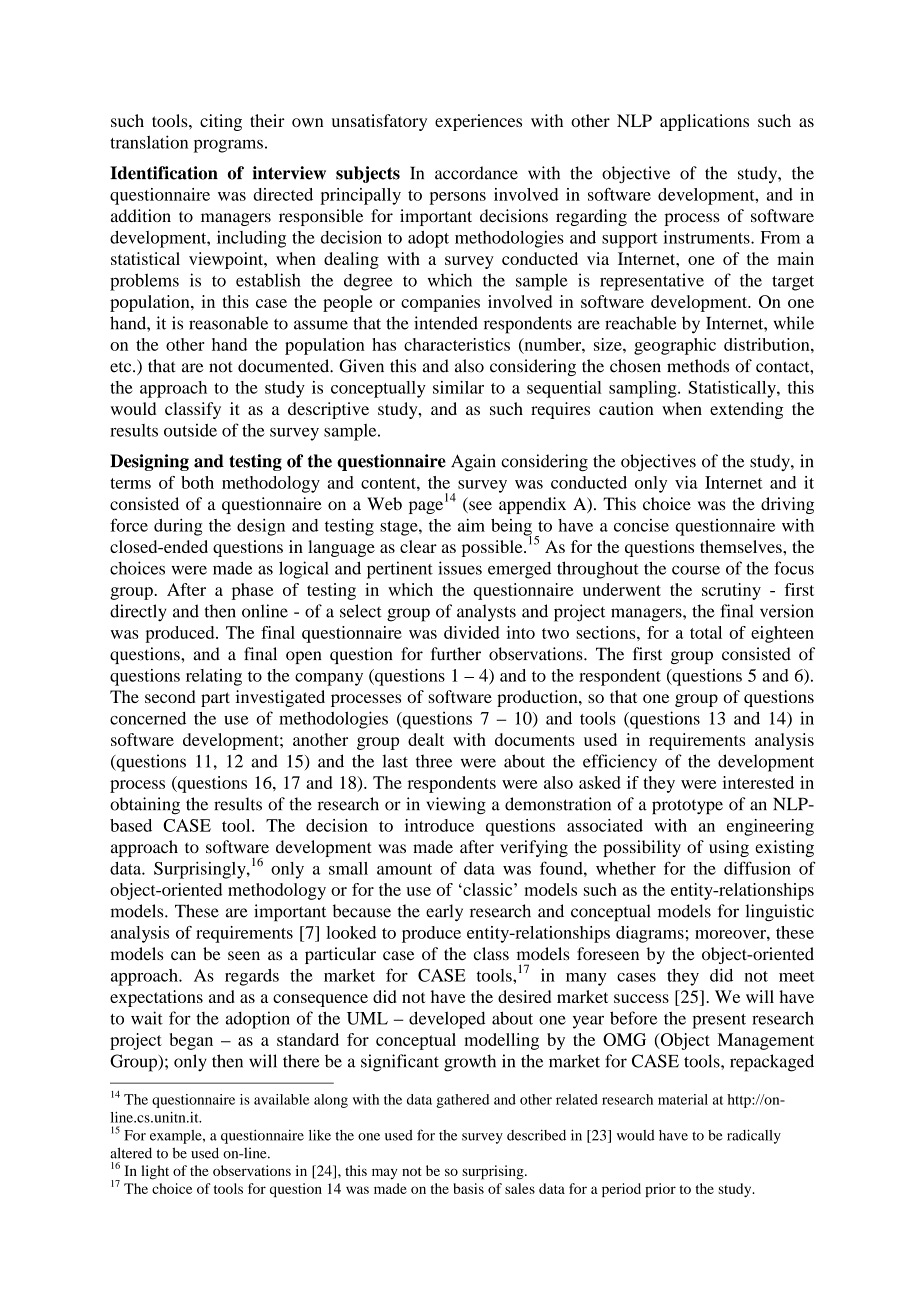 The width and height of the screenshot is (924, 1308). I want to click on accordance, so click(476, 173).
